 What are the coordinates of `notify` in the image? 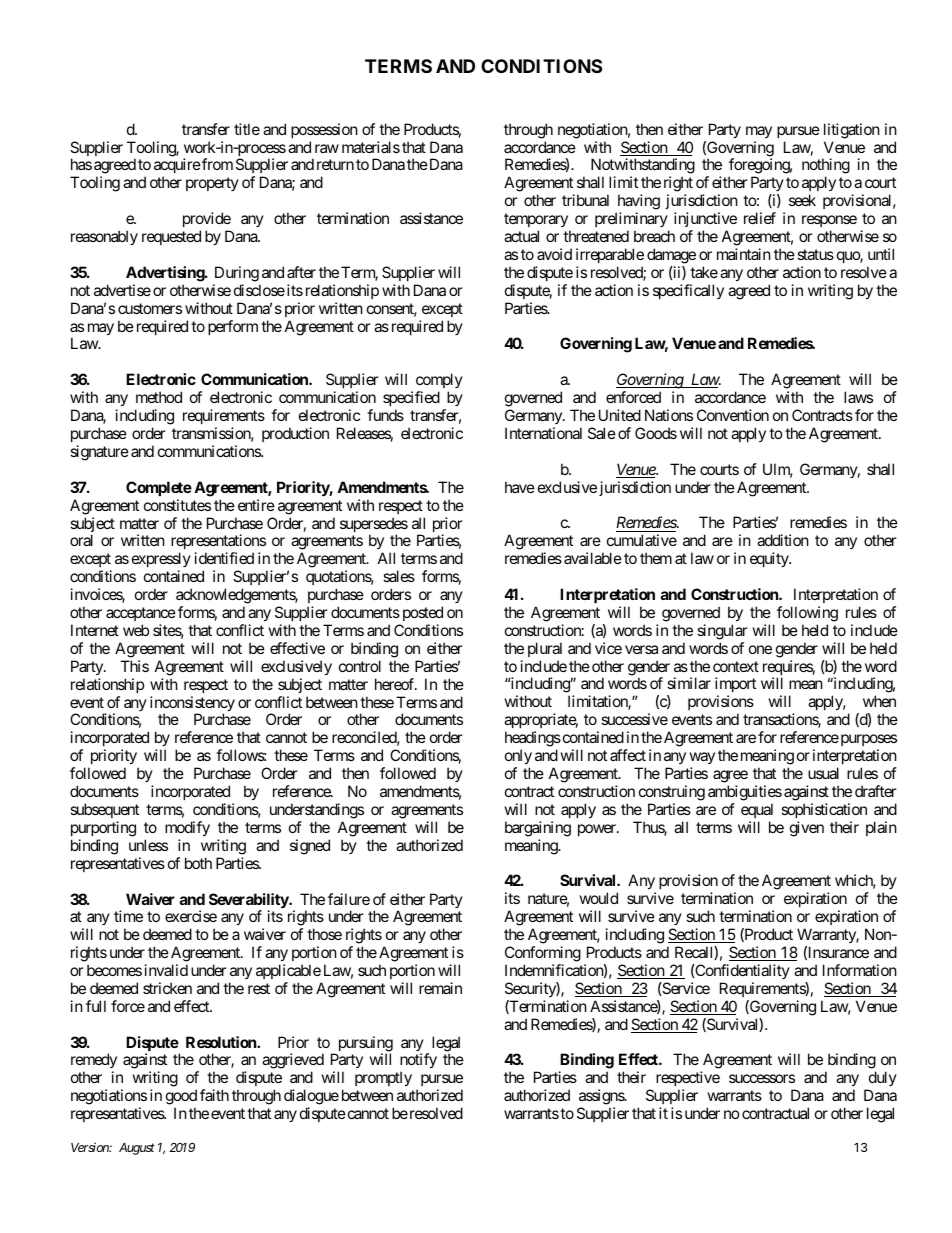 It's located at (418, 1062).
